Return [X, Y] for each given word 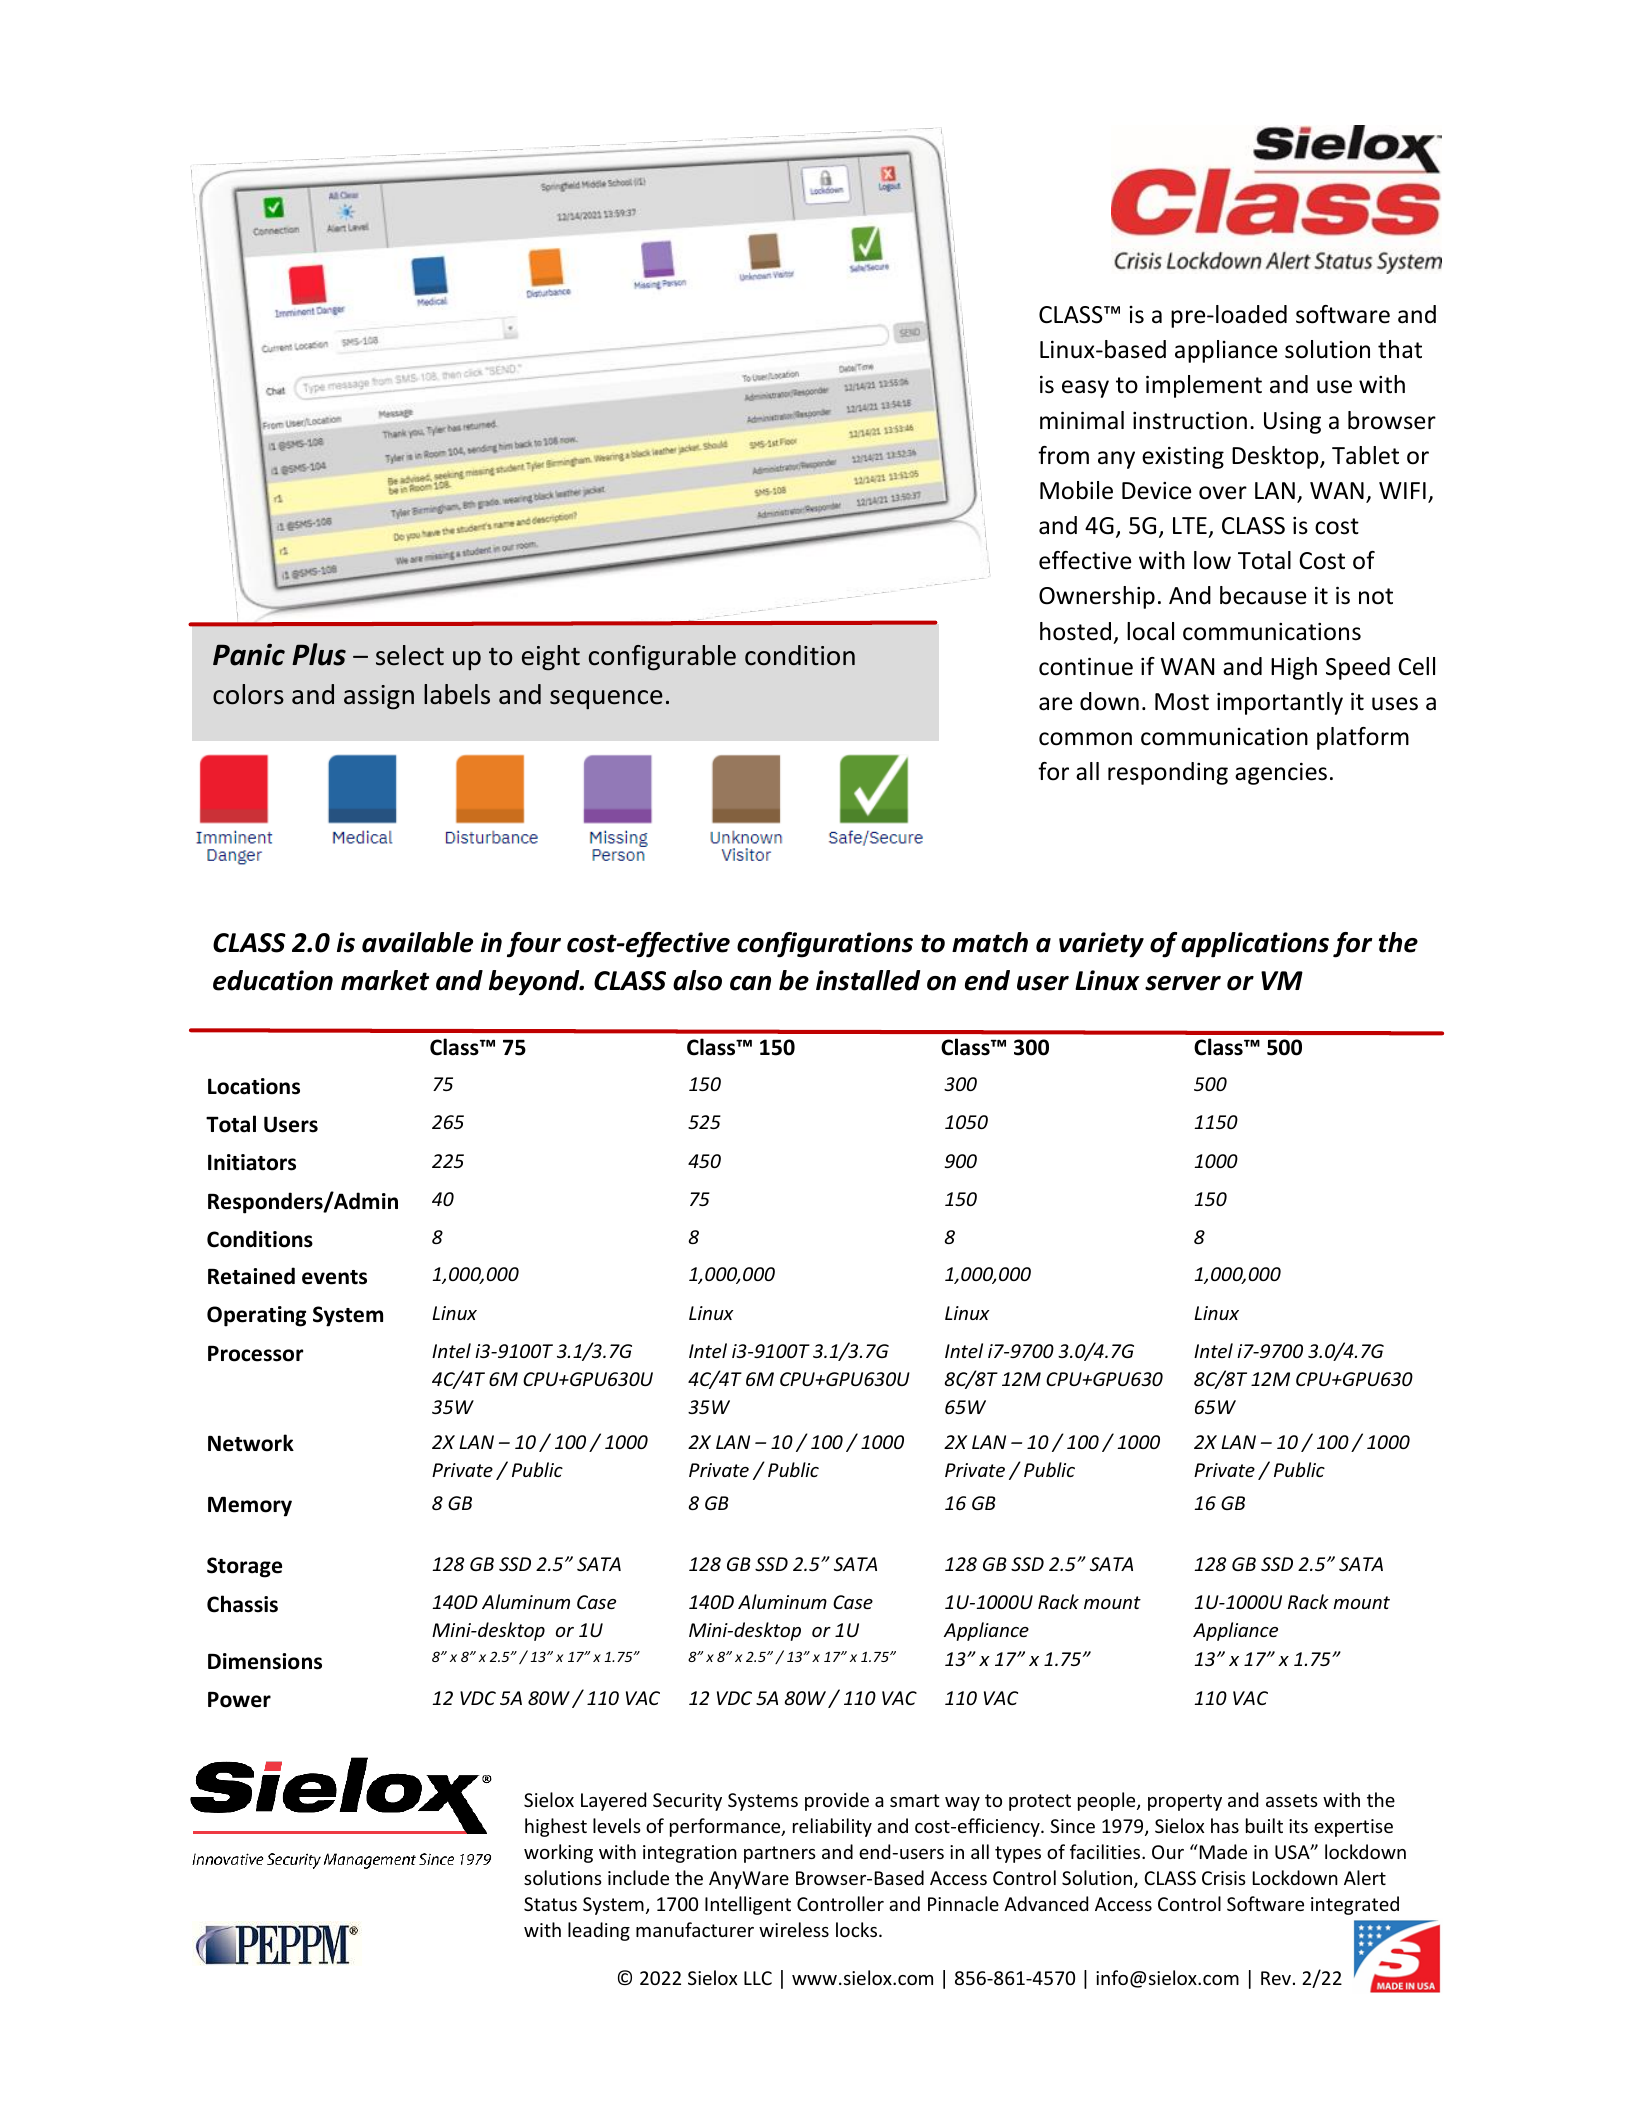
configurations [825, 945]
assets [1292, 1800]
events [334, 1277]
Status [550, 1904]
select [410, 655]
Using [1292, 423]
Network [251, 1443]
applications [1255, 945]
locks [858, 1929]
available [417, 942]
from [1063, 455]
